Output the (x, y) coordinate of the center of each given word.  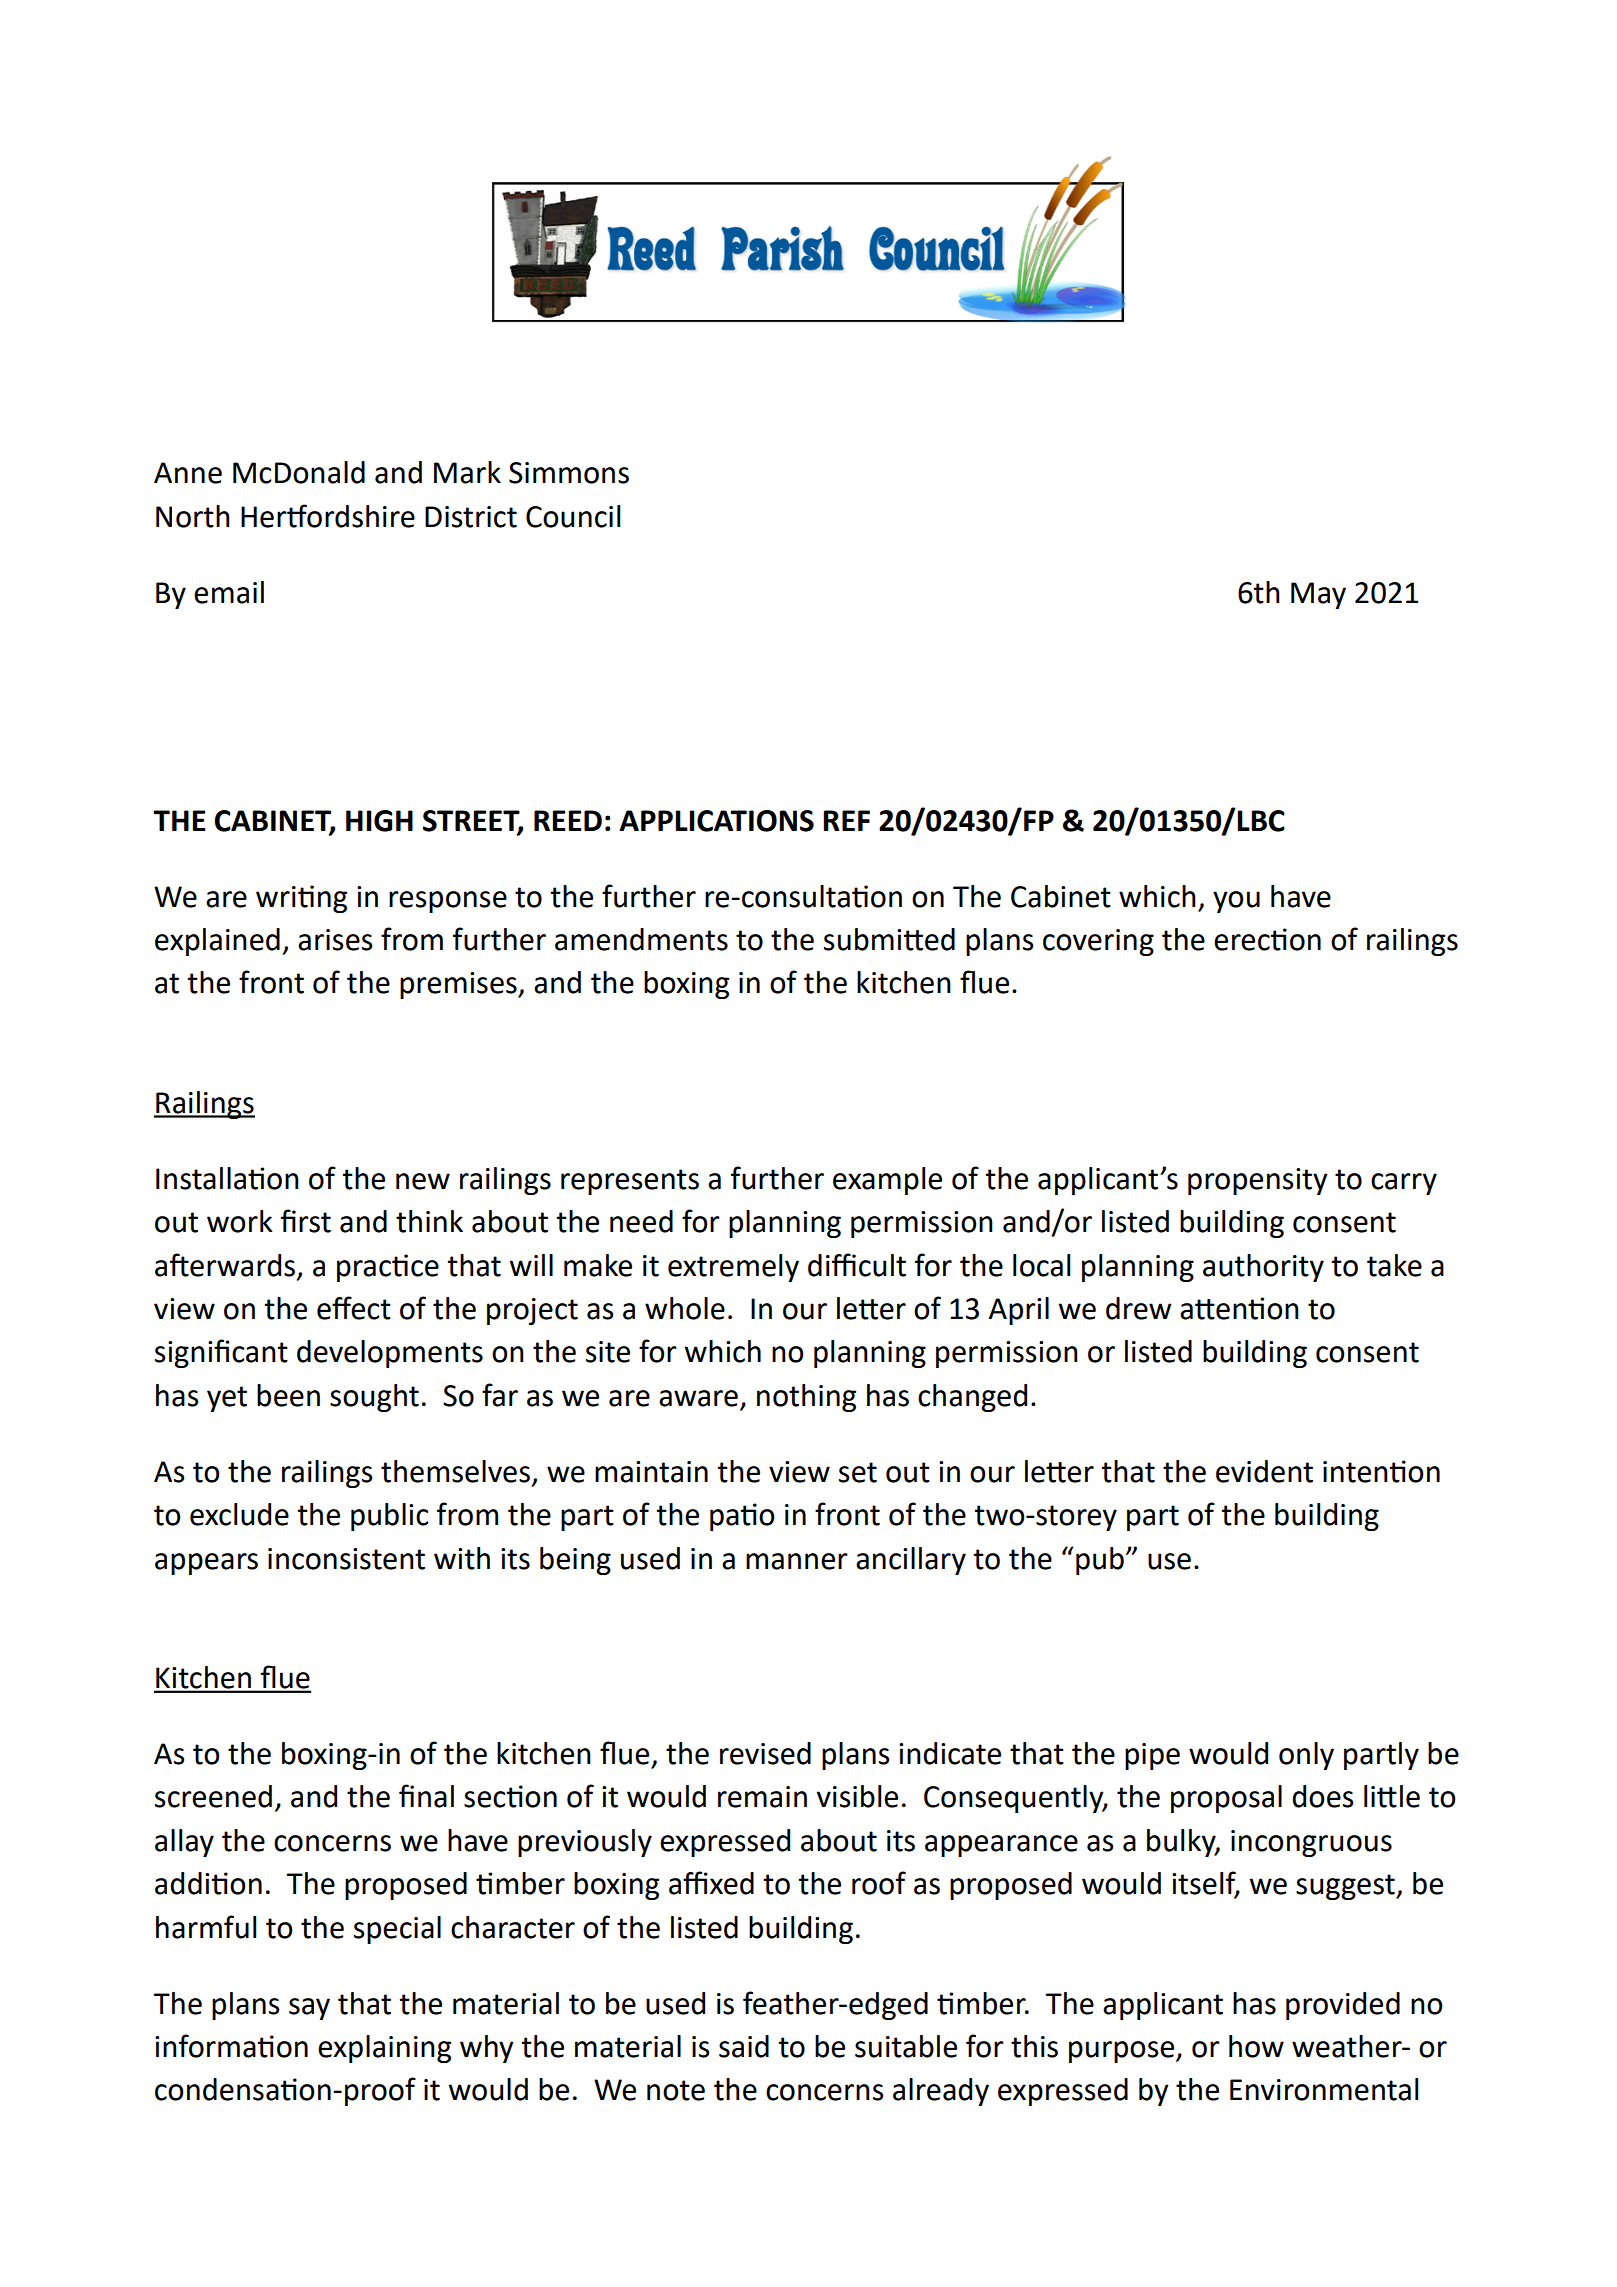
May (1318, 595)
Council (573, 516)
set (858, 1472)
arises (335, 940)
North (193, 516)
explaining (384, 2049)
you (1236, 902)
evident (1264, 1471)
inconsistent (346, 1559)
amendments (641, 939)
